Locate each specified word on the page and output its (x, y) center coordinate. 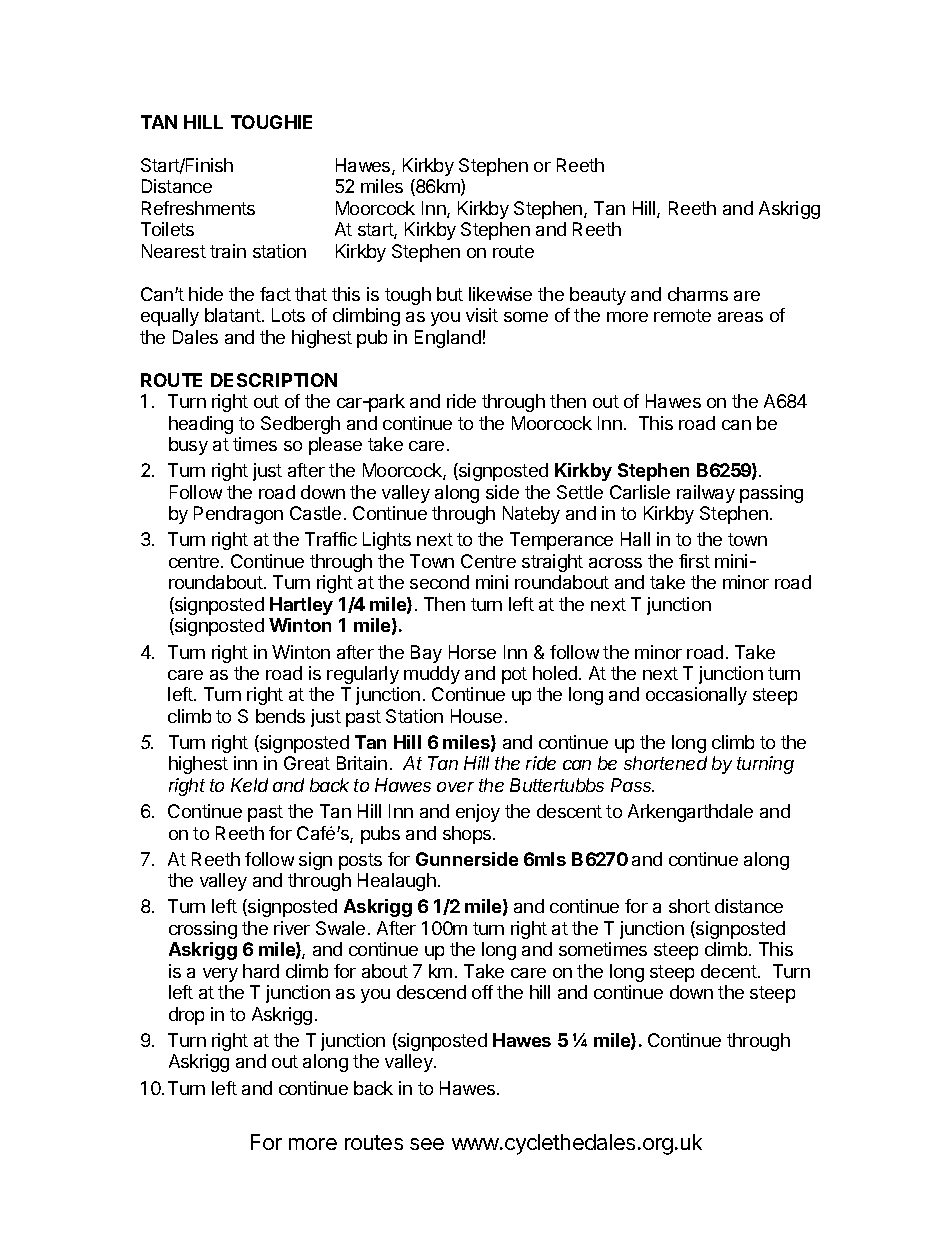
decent (730, 971)
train (228, 251)
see (427, 1144)
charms (698, 294)
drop (186, 1016)
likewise (500, 294)
